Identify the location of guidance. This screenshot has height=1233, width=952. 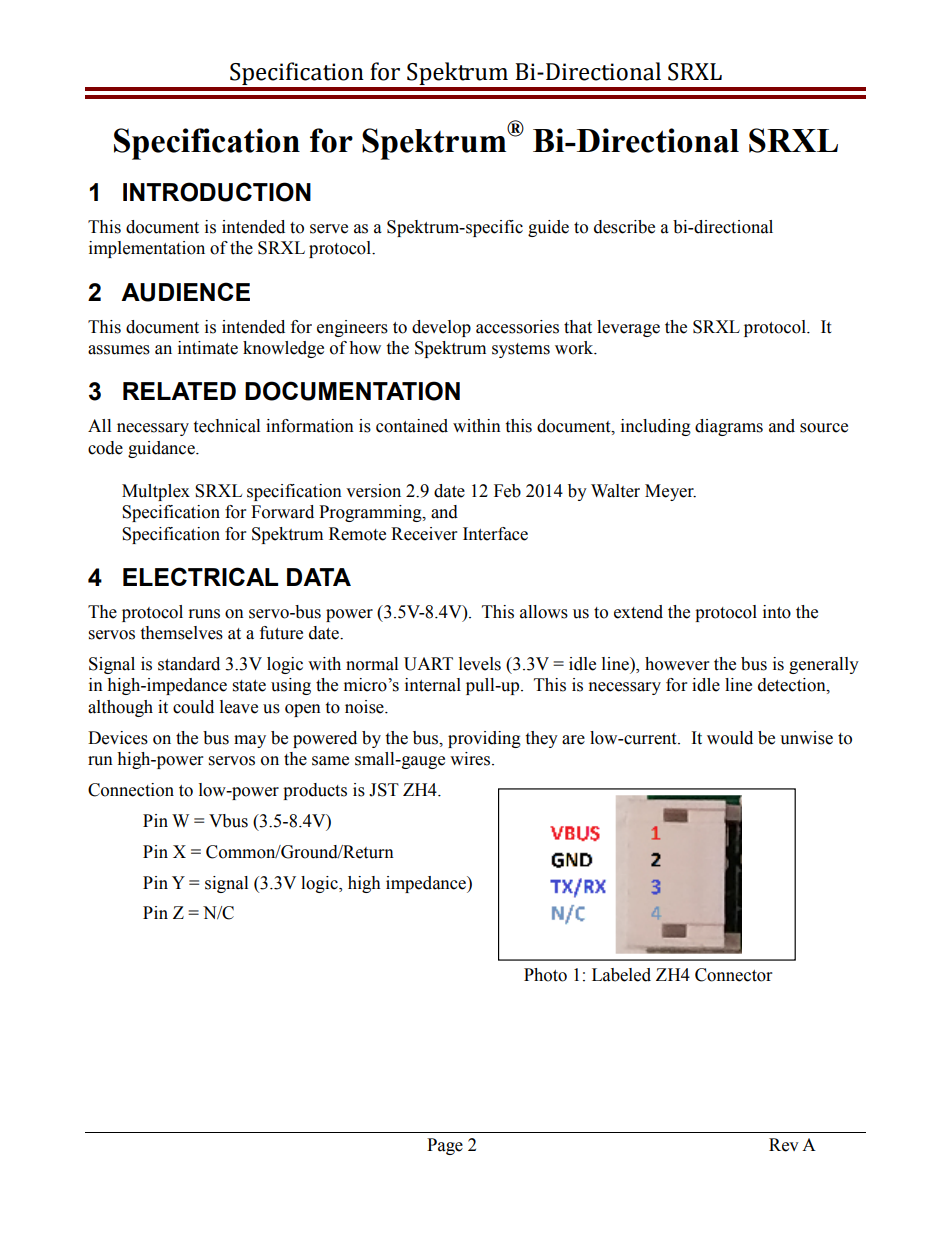
(162, 449).
